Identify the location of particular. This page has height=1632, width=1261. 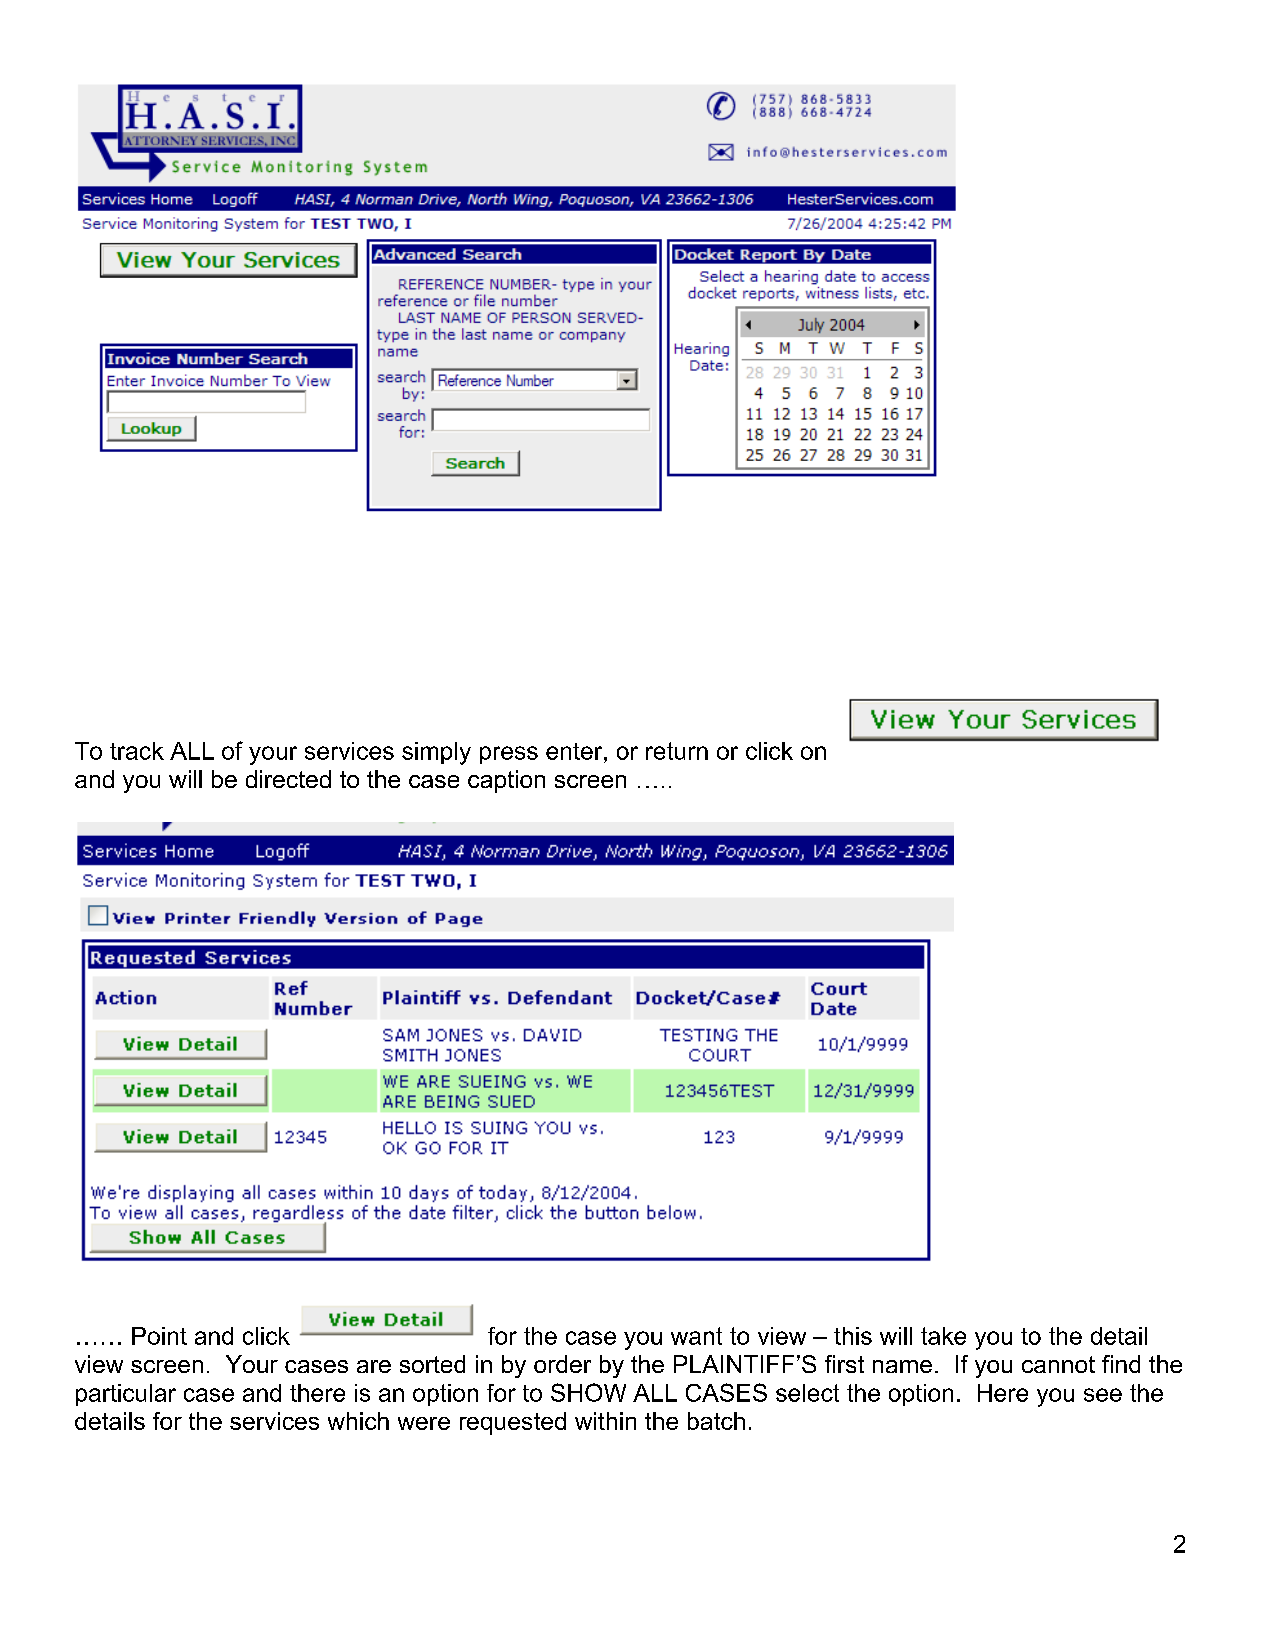
(126, 1395).
